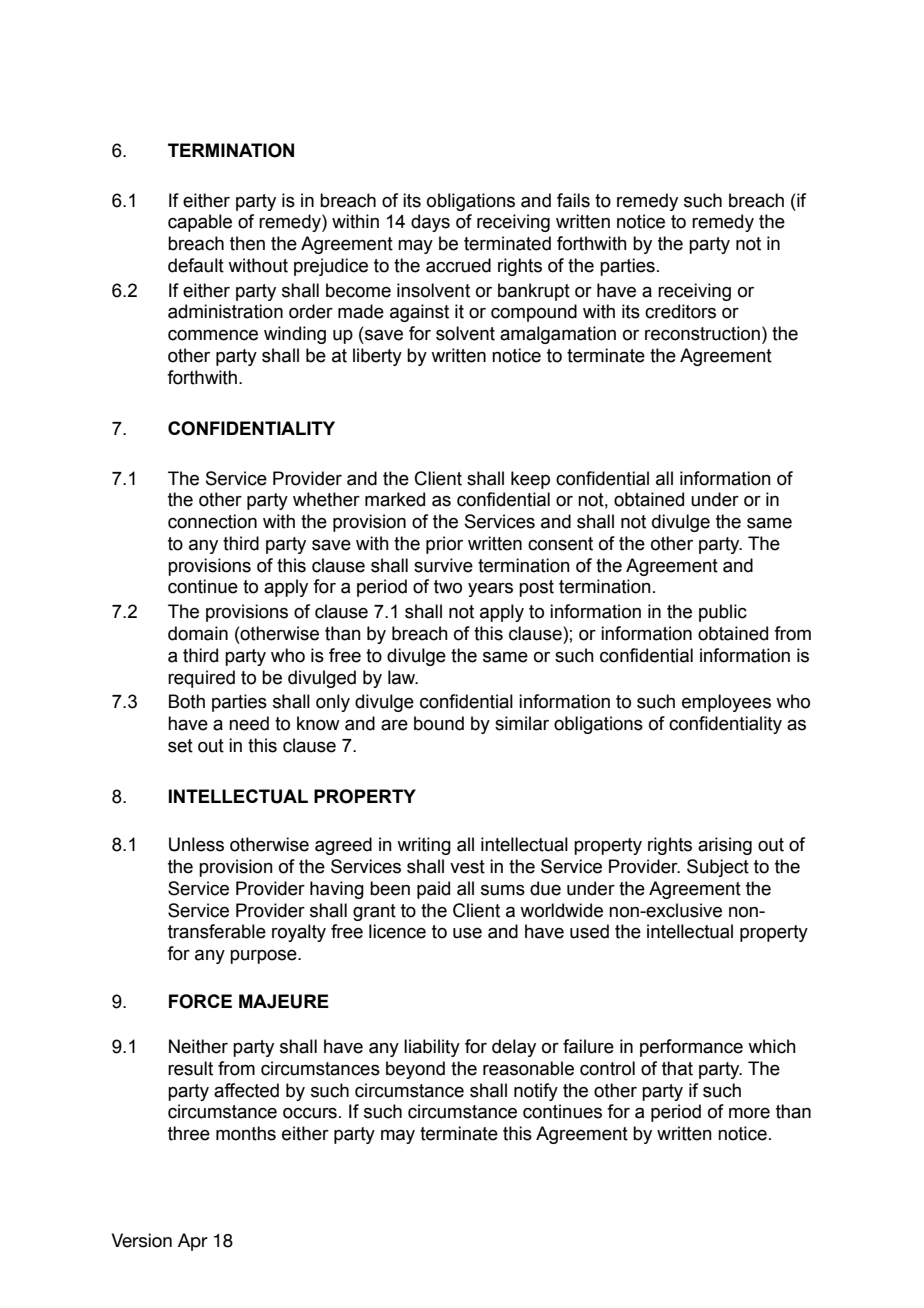  What do you see at coordinates (691, 1048) in the page?
I see `performance` at bounding box center [691, 1048].
